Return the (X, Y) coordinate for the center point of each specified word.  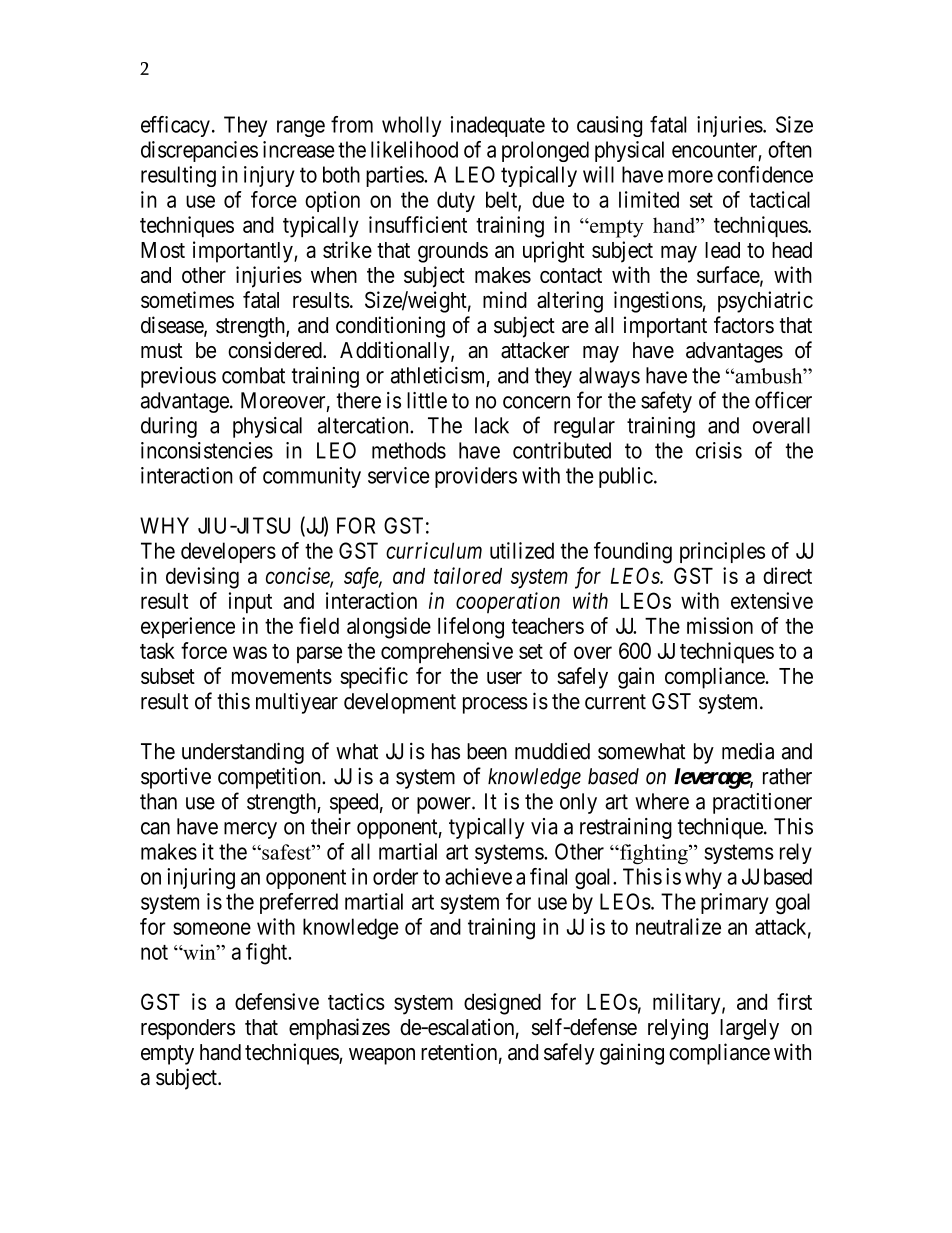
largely (749, 1029)
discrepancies (199, 151)
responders (188, 1029)
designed (502, 1004)
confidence (765, 174)
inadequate (498, 126)
